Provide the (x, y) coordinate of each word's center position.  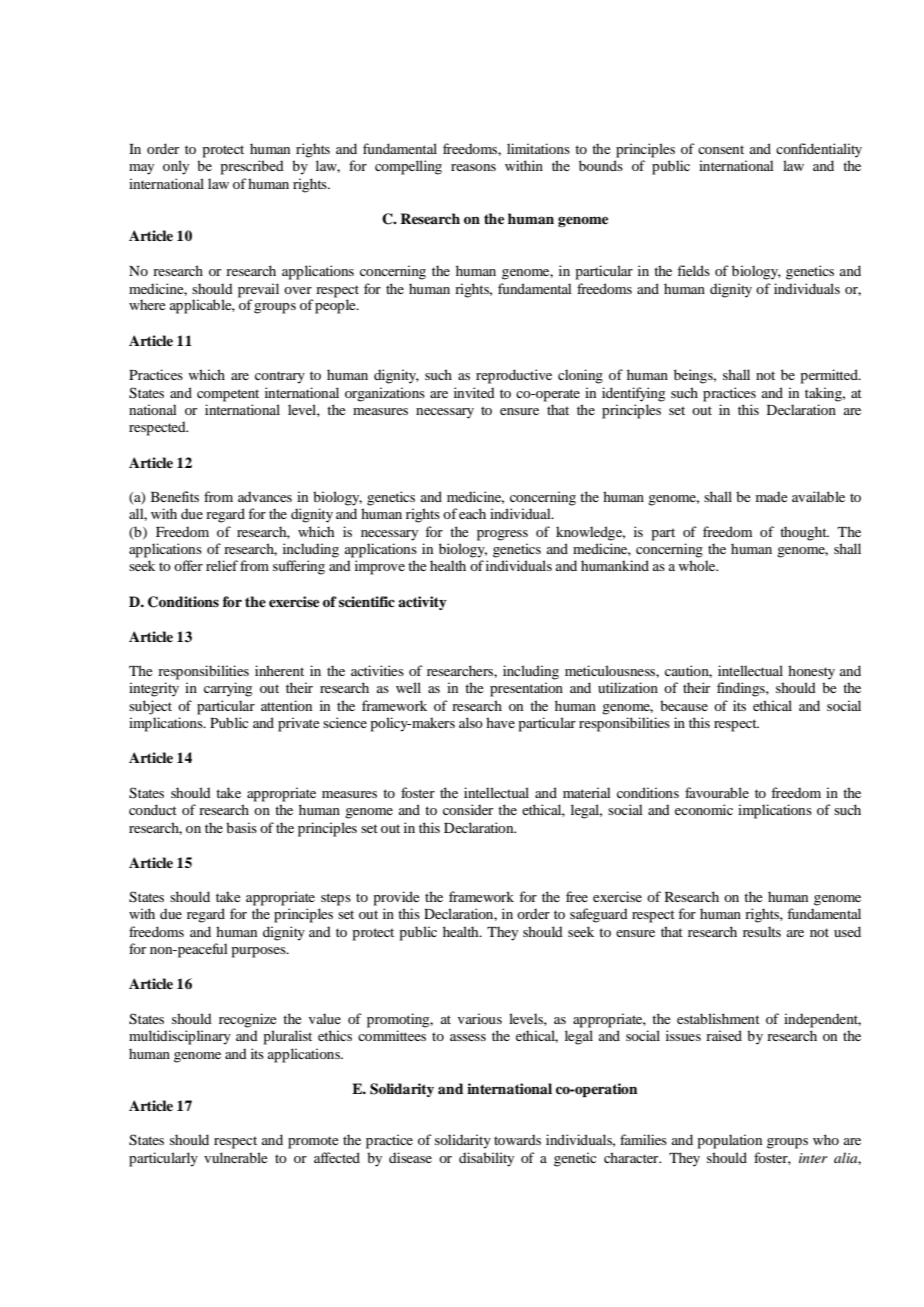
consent (721, 149)
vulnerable (235, 1157)
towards (517, 1139)
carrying (228, 689)
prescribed (252, 167)
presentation (526, 689)
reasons (473, 167)
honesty (811, 672)
